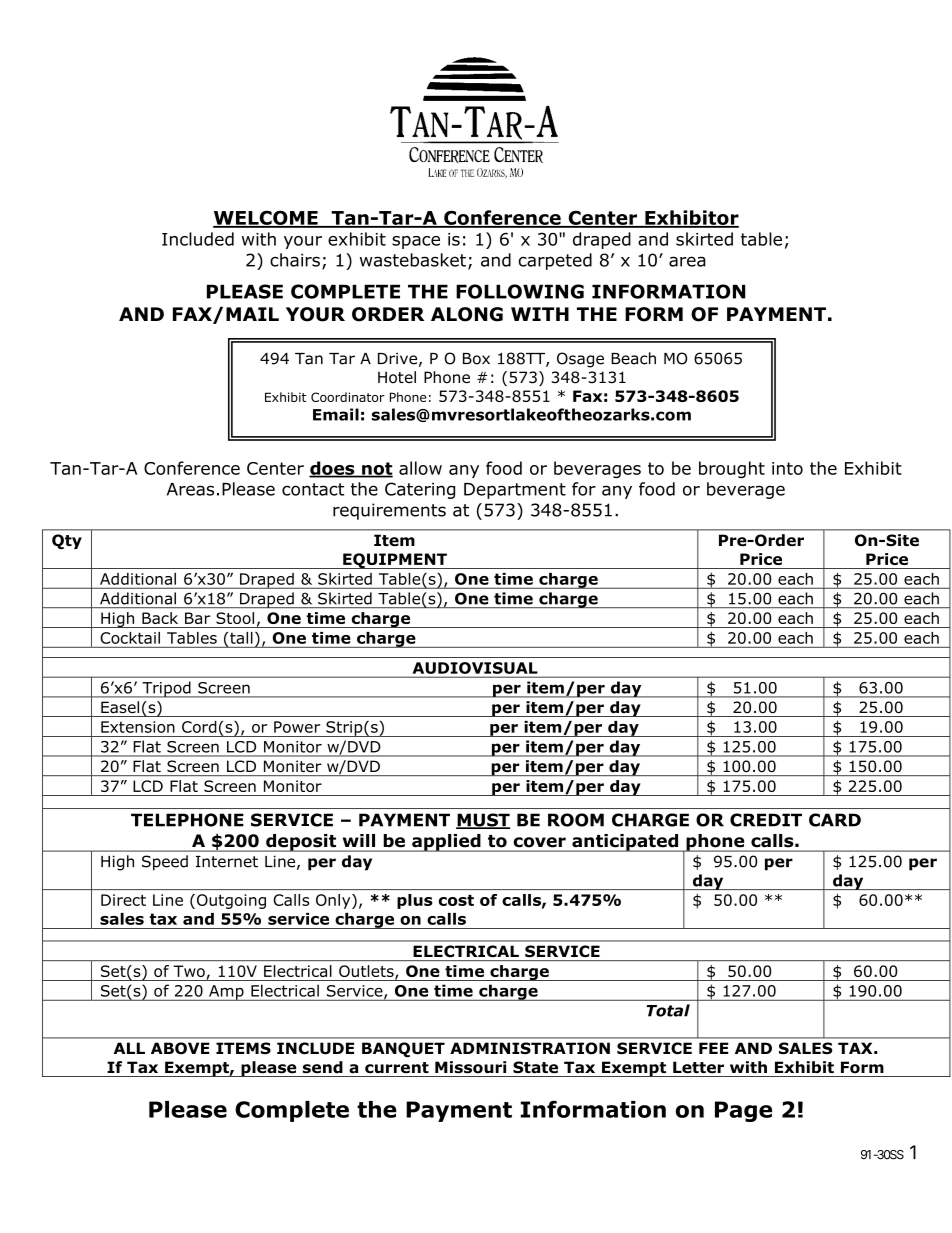  Describe the element at coordinates (313, 489) in the screenshot. I see `contact` at that location.
